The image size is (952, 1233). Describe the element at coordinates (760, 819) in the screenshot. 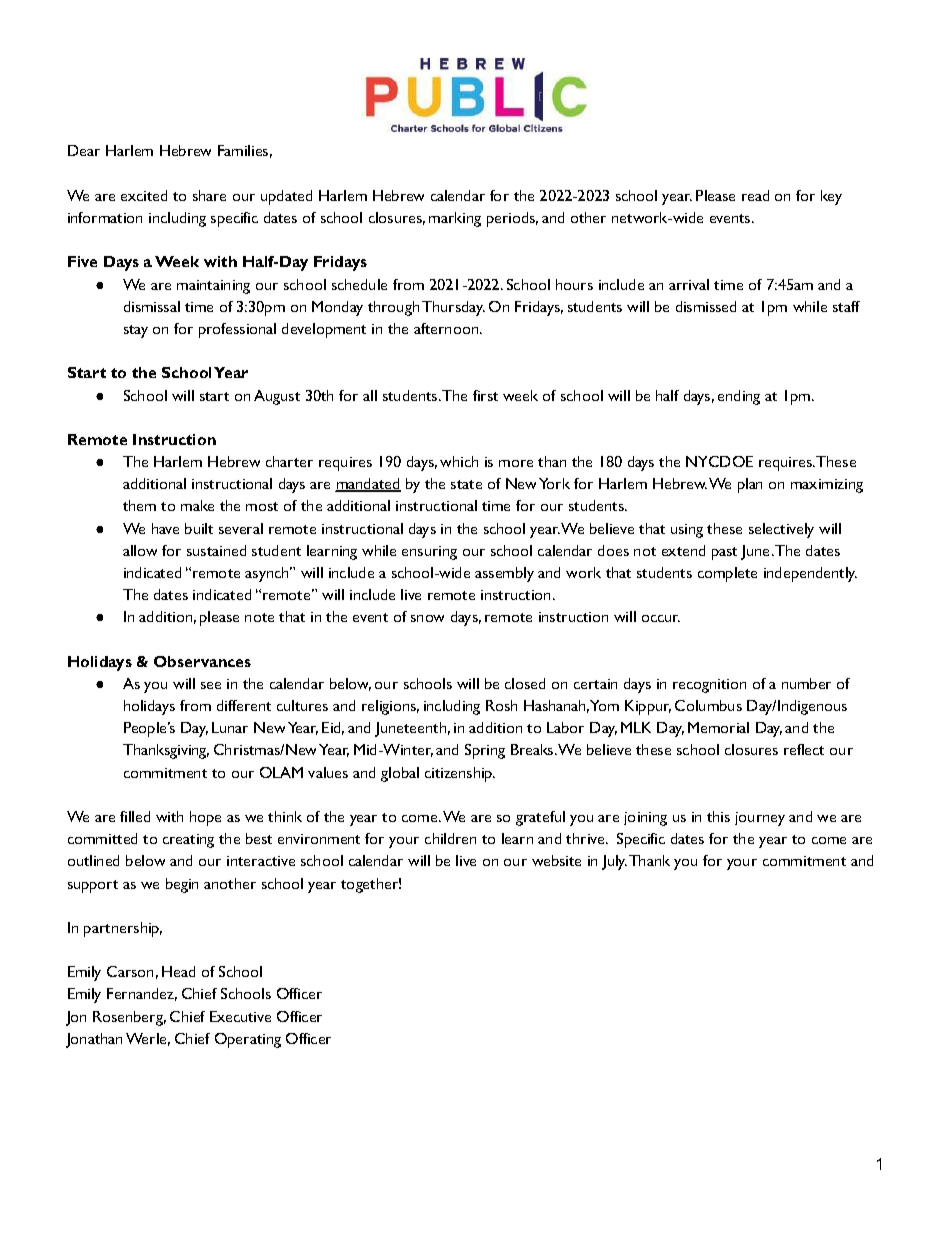

I see `journey` at that location.
